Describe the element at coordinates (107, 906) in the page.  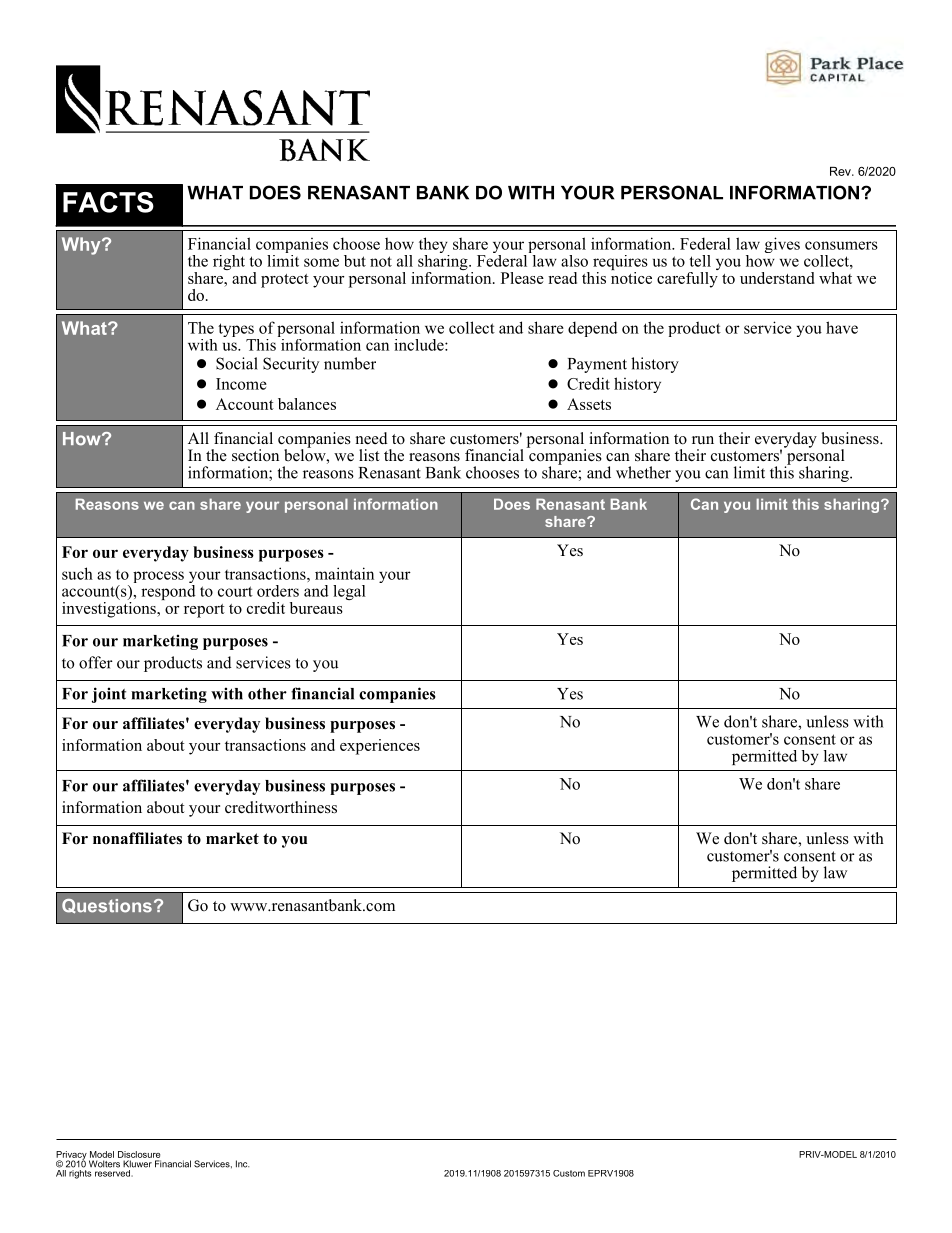
I see `Questions` at that location.
